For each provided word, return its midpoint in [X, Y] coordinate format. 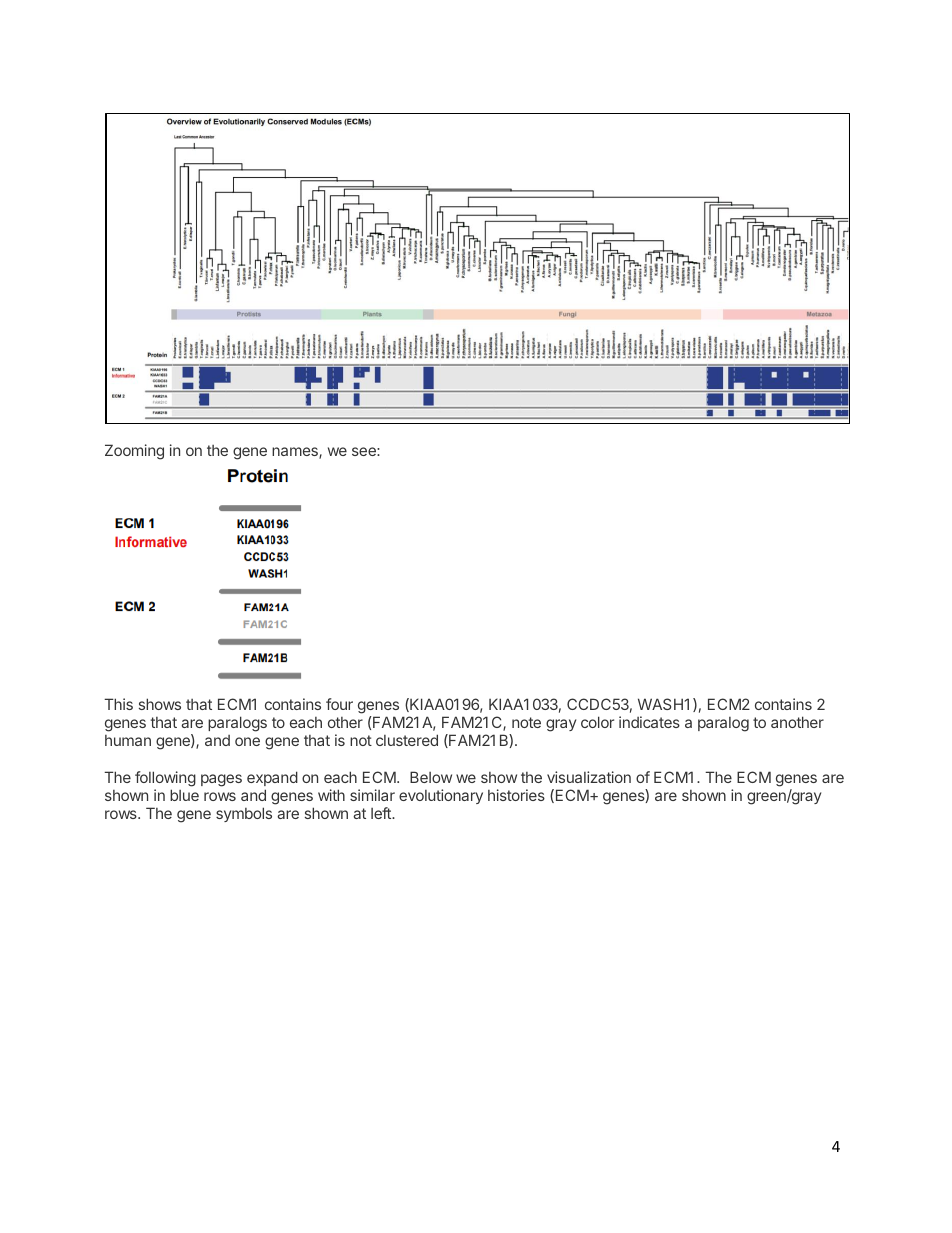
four [339, 704]
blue [184, 795]
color [597, 722]
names [296, 453]
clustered [407, 740]
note [526, 722]
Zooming [134, 452]
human [128, 740]
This [118, 704]
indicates [649, 722]
